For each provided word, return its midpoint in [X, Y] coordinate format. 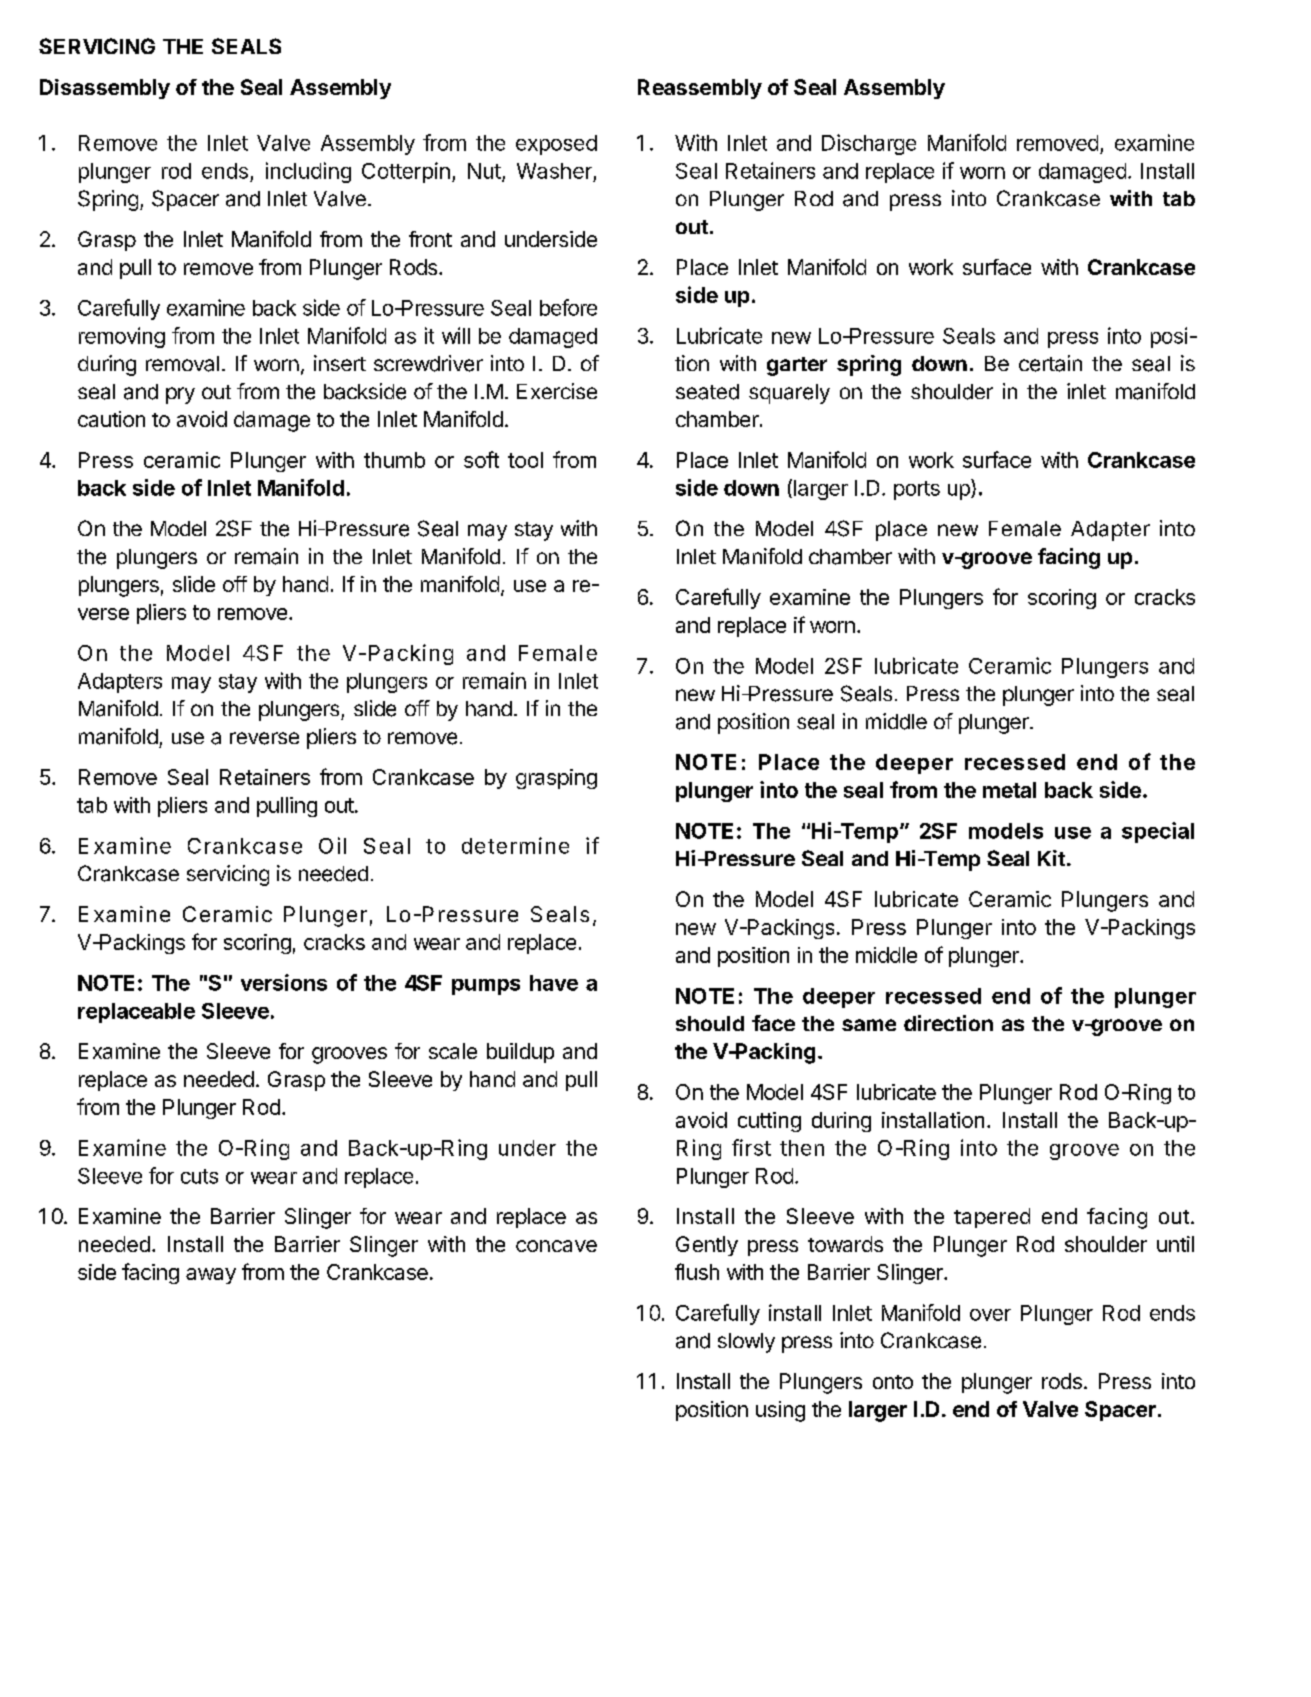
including [308, 172]
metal [1009, 790]
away [211, 1276]
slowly [746, 1343]
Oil [332, 845]
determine [515, 845]
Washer [554, 171]
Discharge [869, 144]
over [990, 1315]
